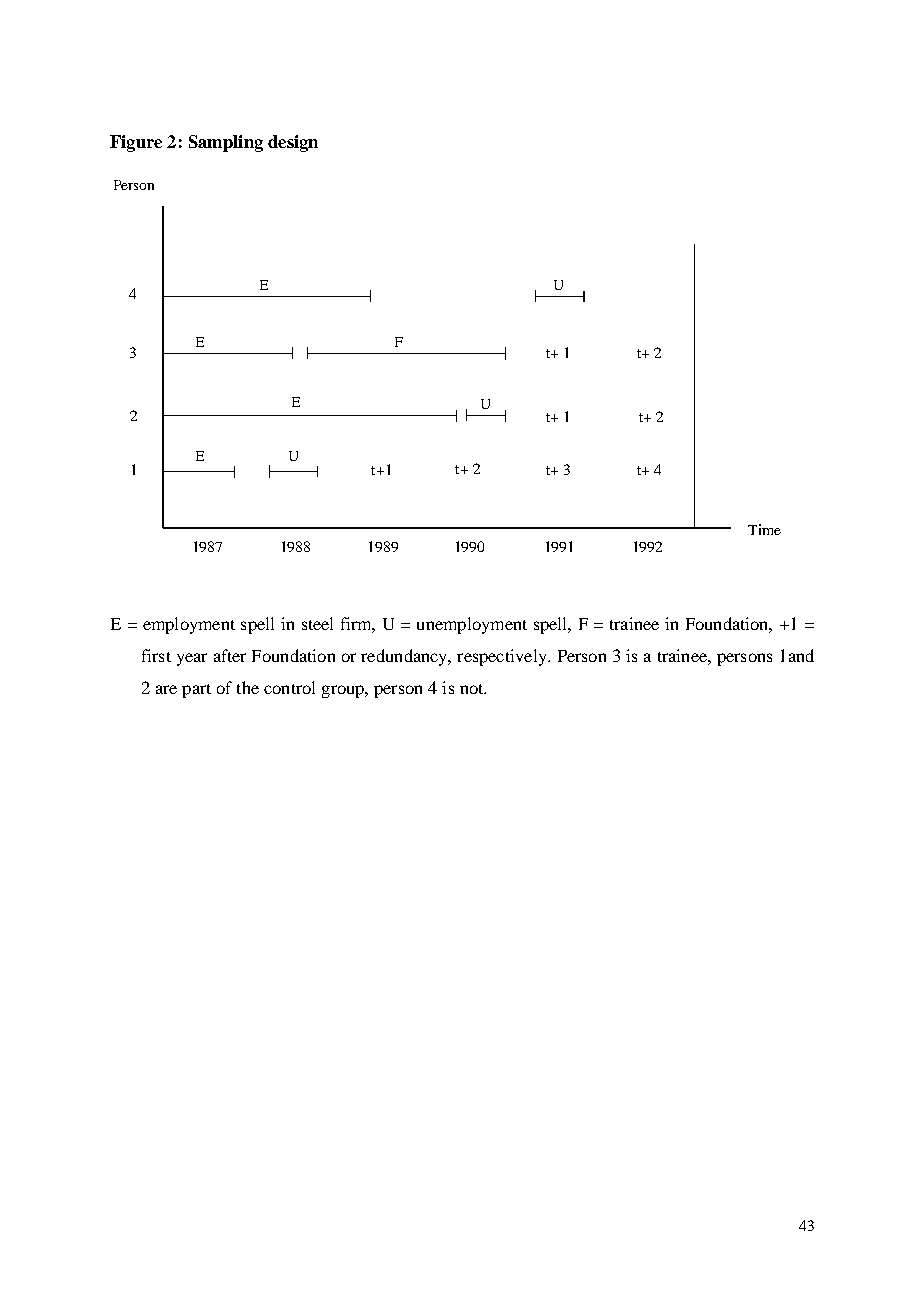 The width and height of the document is (924, 1308). I want to click on steel, so click(317, 623).
